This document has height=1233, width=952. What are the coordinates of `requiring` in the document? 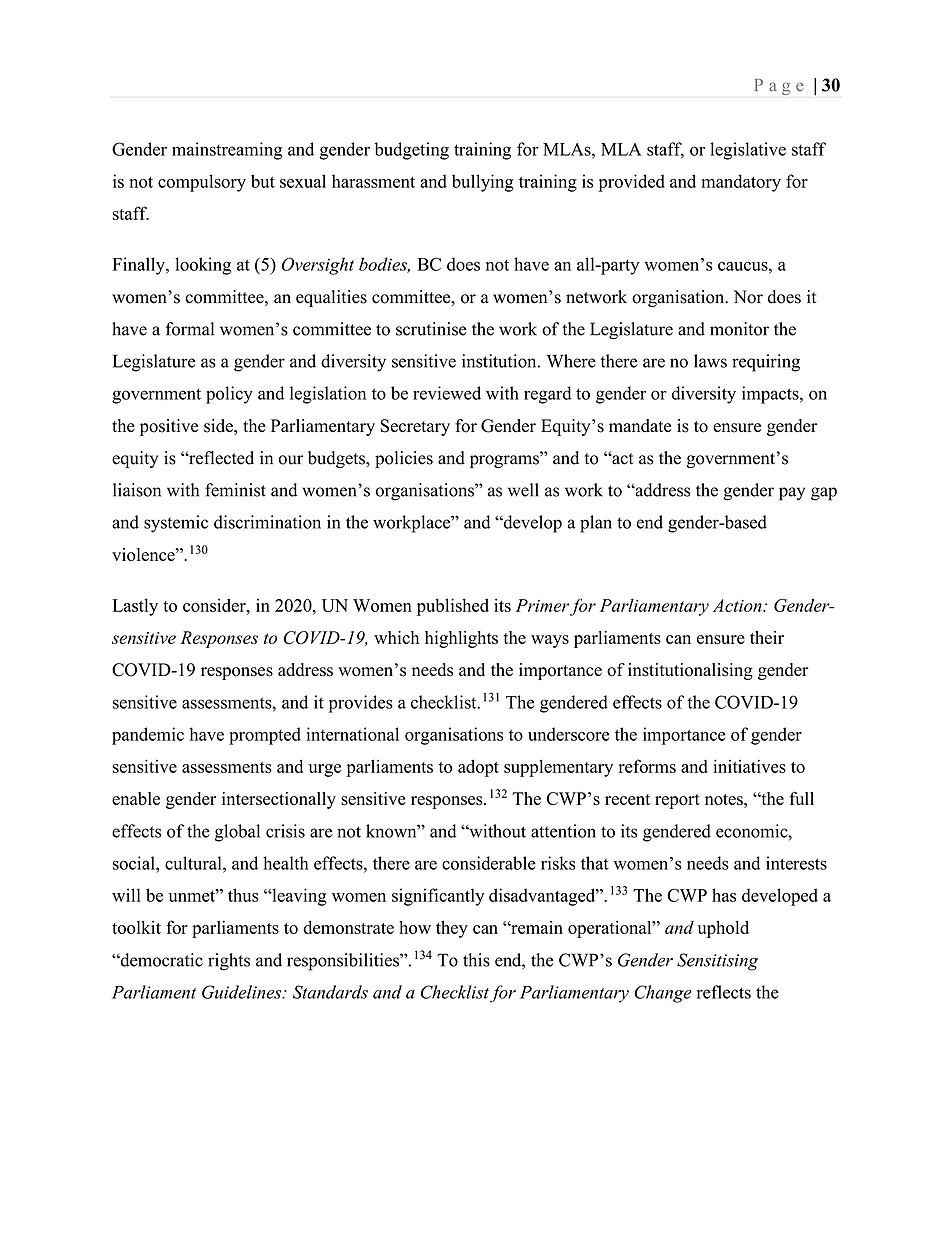 It's located at (766, 363).
